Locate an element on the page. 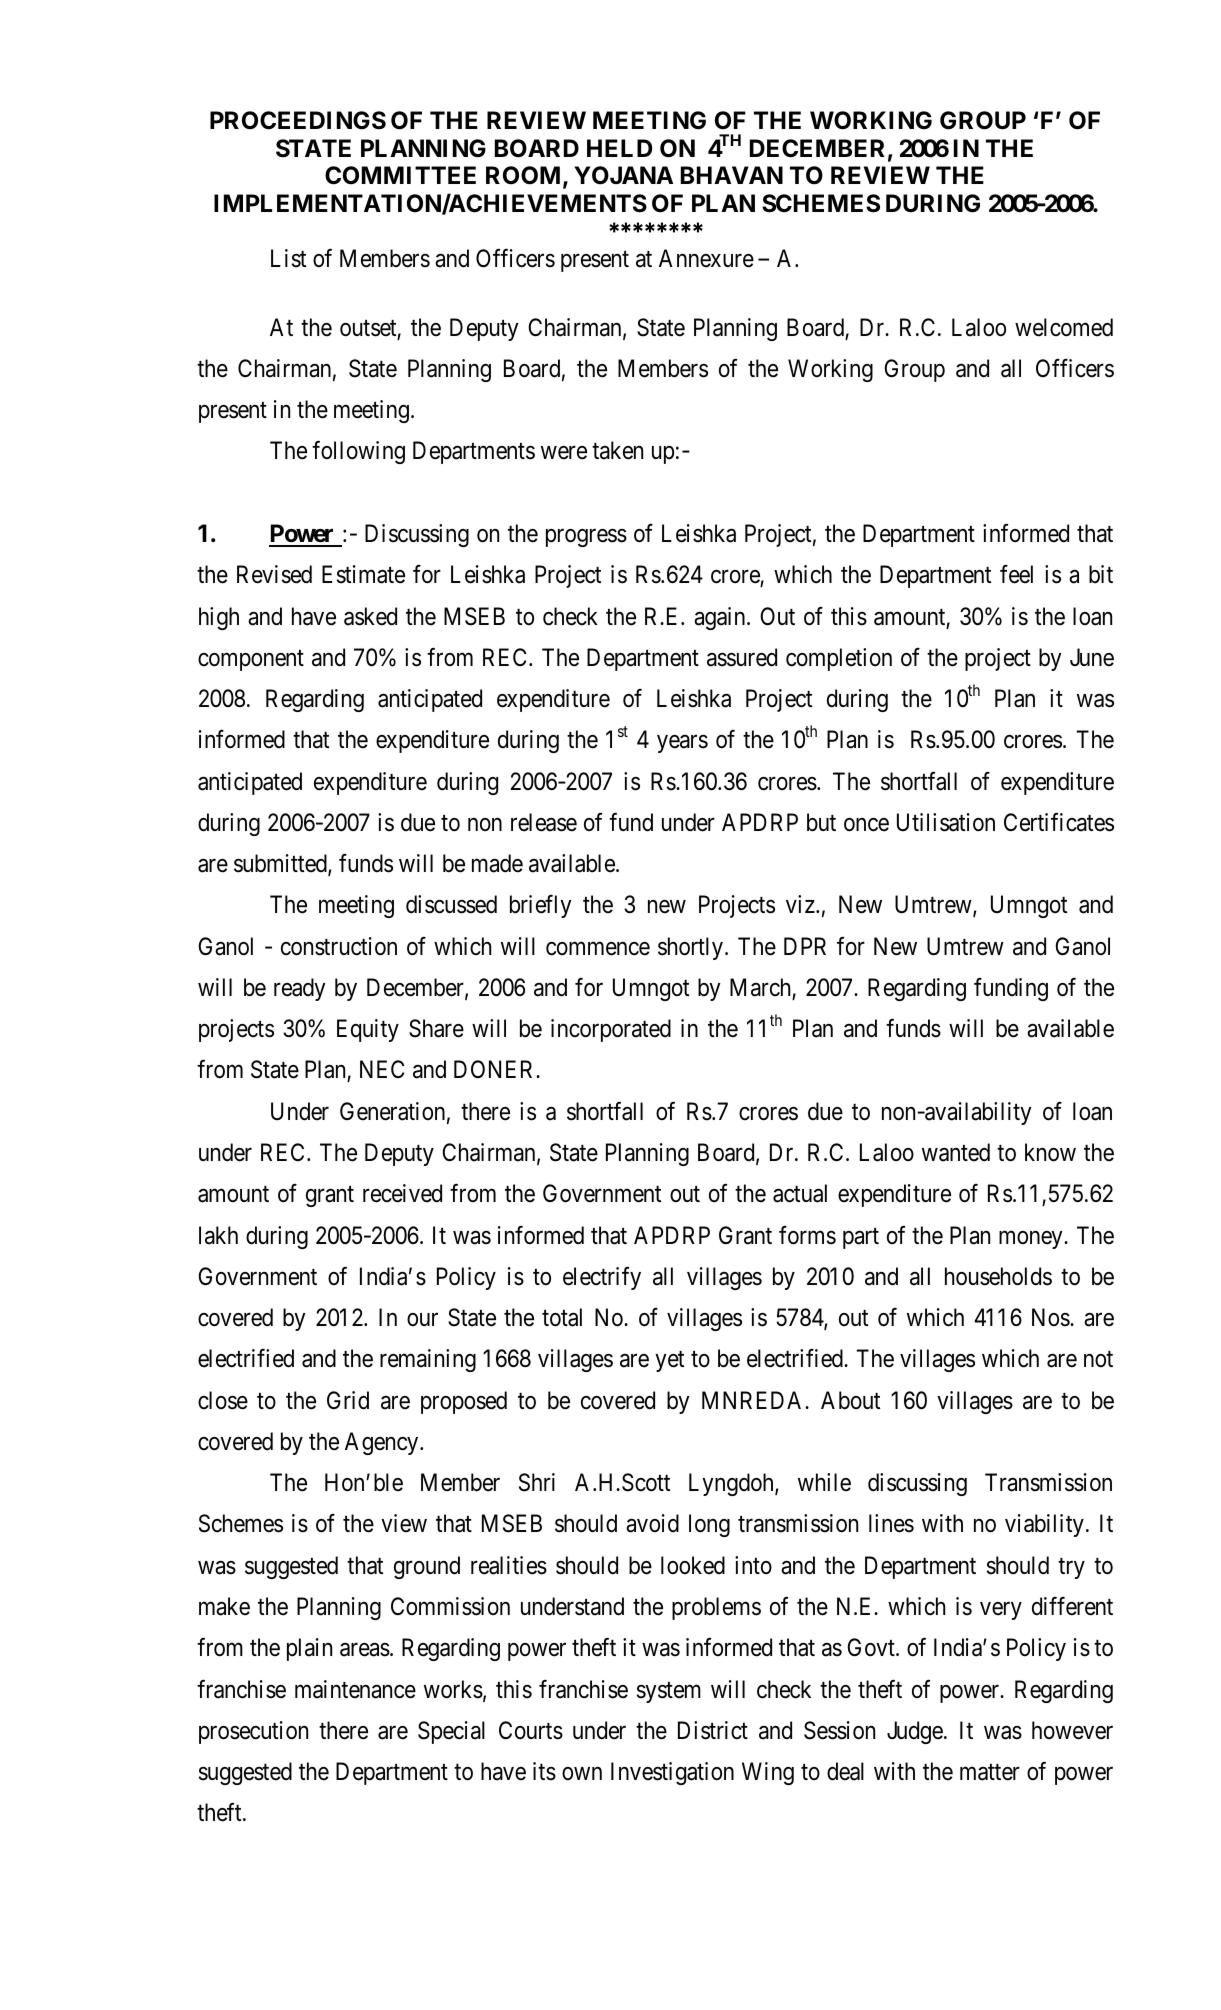 The height and width of the image is (2010, 1221). maintenance is located at coordinates (355, 1689).
